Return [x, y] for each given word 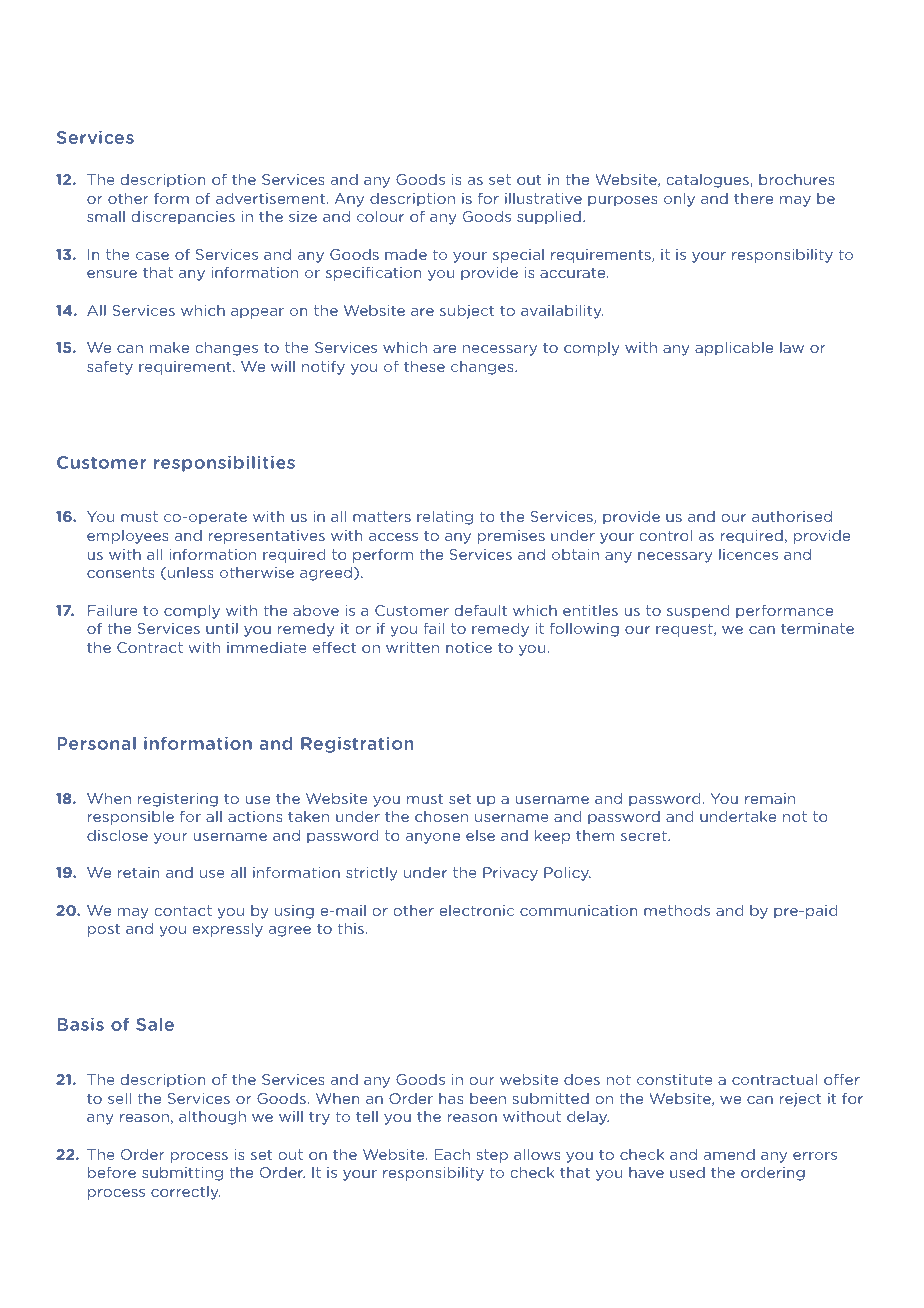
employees [128, 537]
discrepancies [183, 218]
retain [139, 872]
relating [445, 518]
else [480, 835]
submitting [182, 1173]
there [753, 198]
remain [770, 798]
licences [748, 554]
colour [380, 216]
